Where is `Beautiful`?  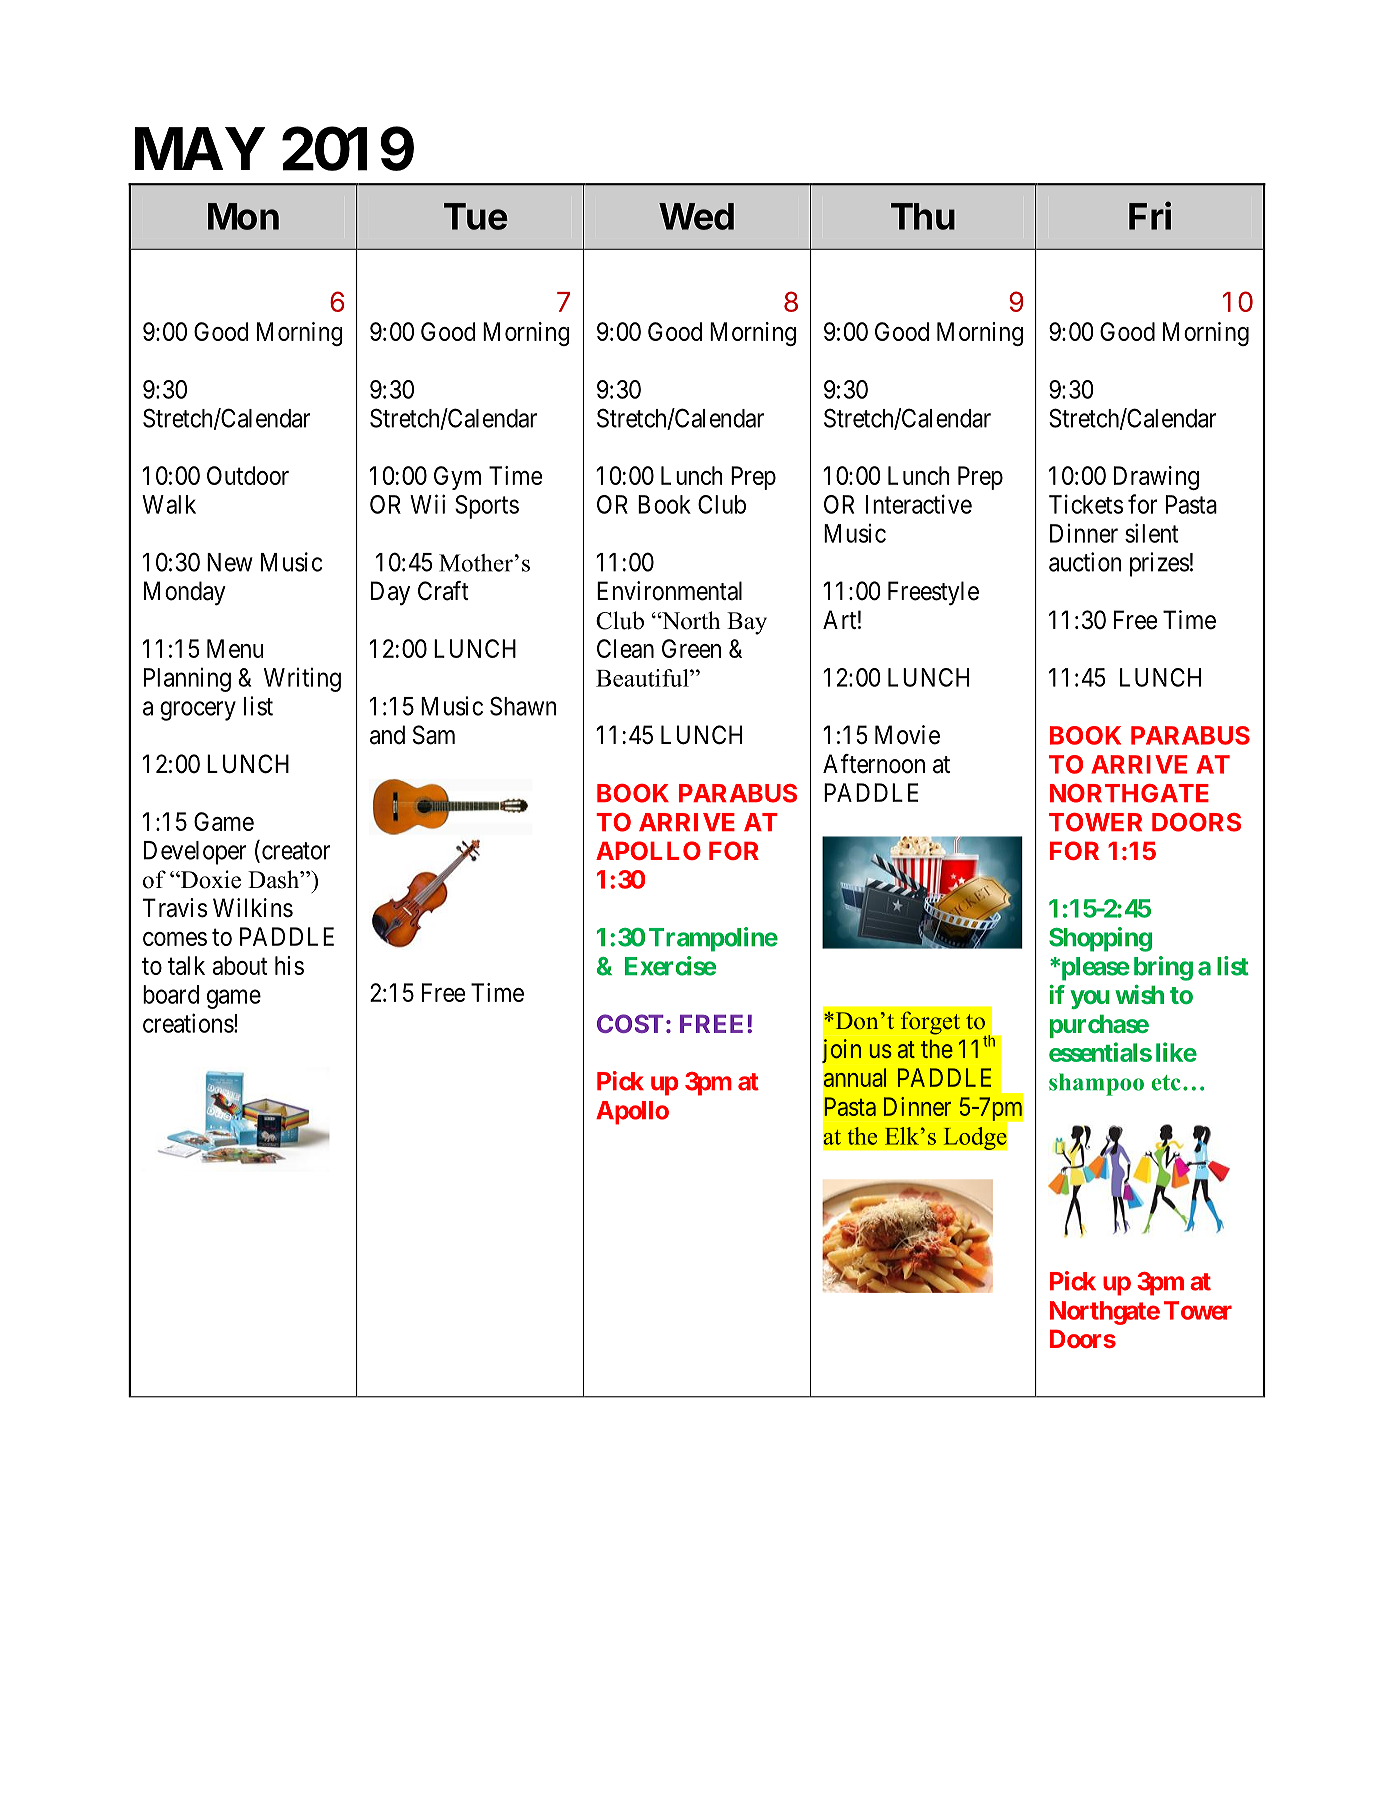
Beautiful is located at coordinates (643, 678).
